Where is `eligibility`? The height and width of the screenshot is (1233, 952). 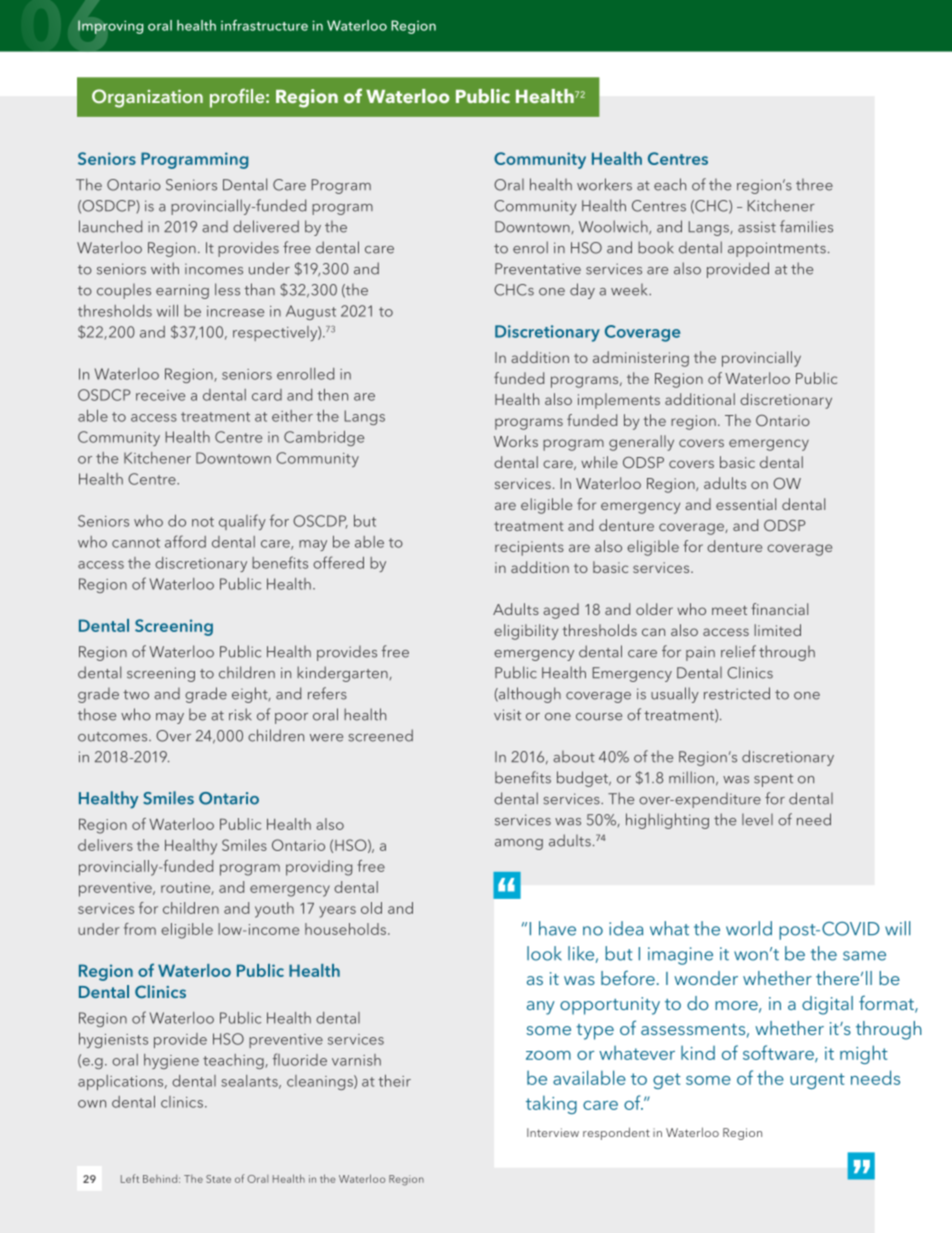 eligibility is located at coordinates (526, 632).
